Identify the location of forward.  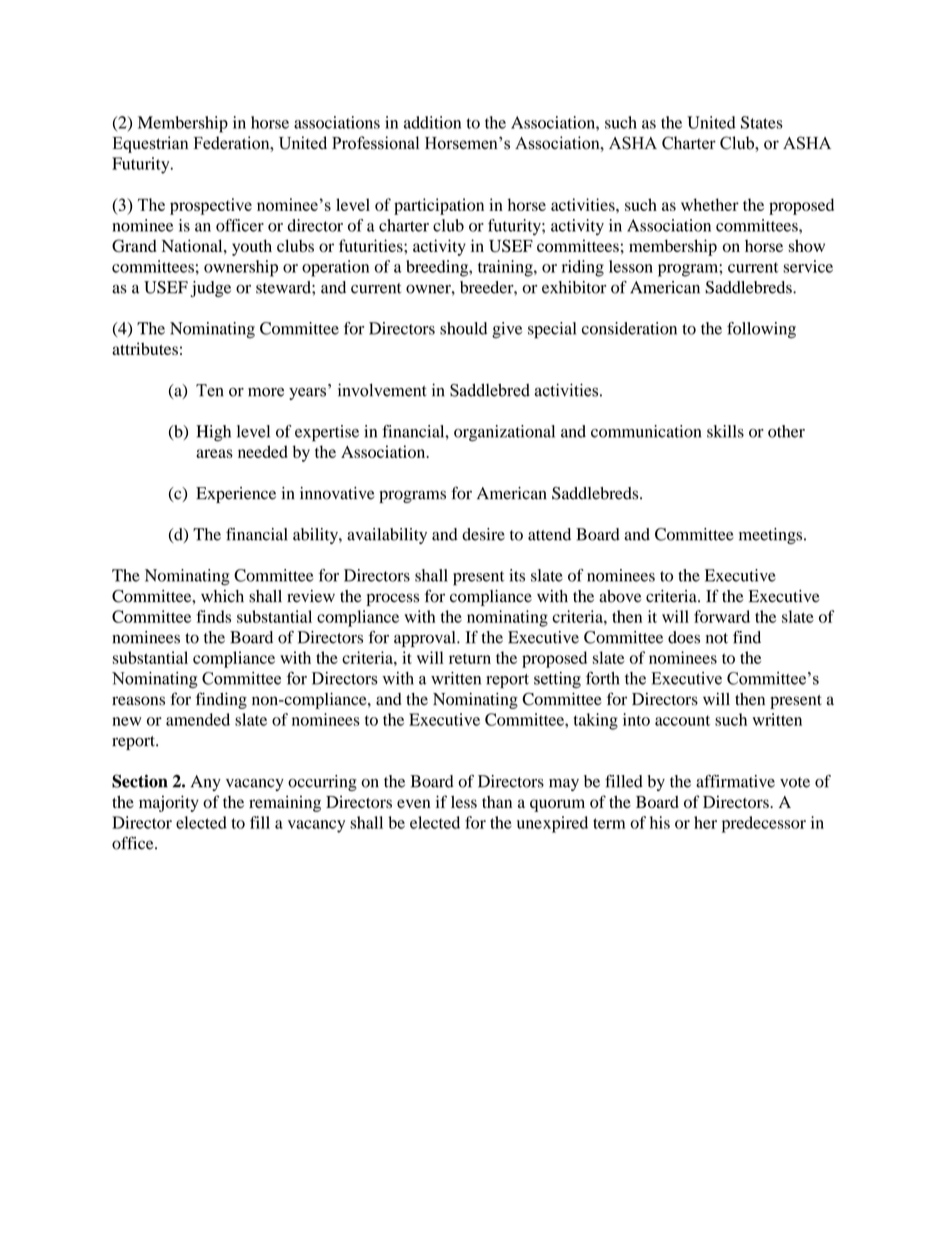
(722, 616).
